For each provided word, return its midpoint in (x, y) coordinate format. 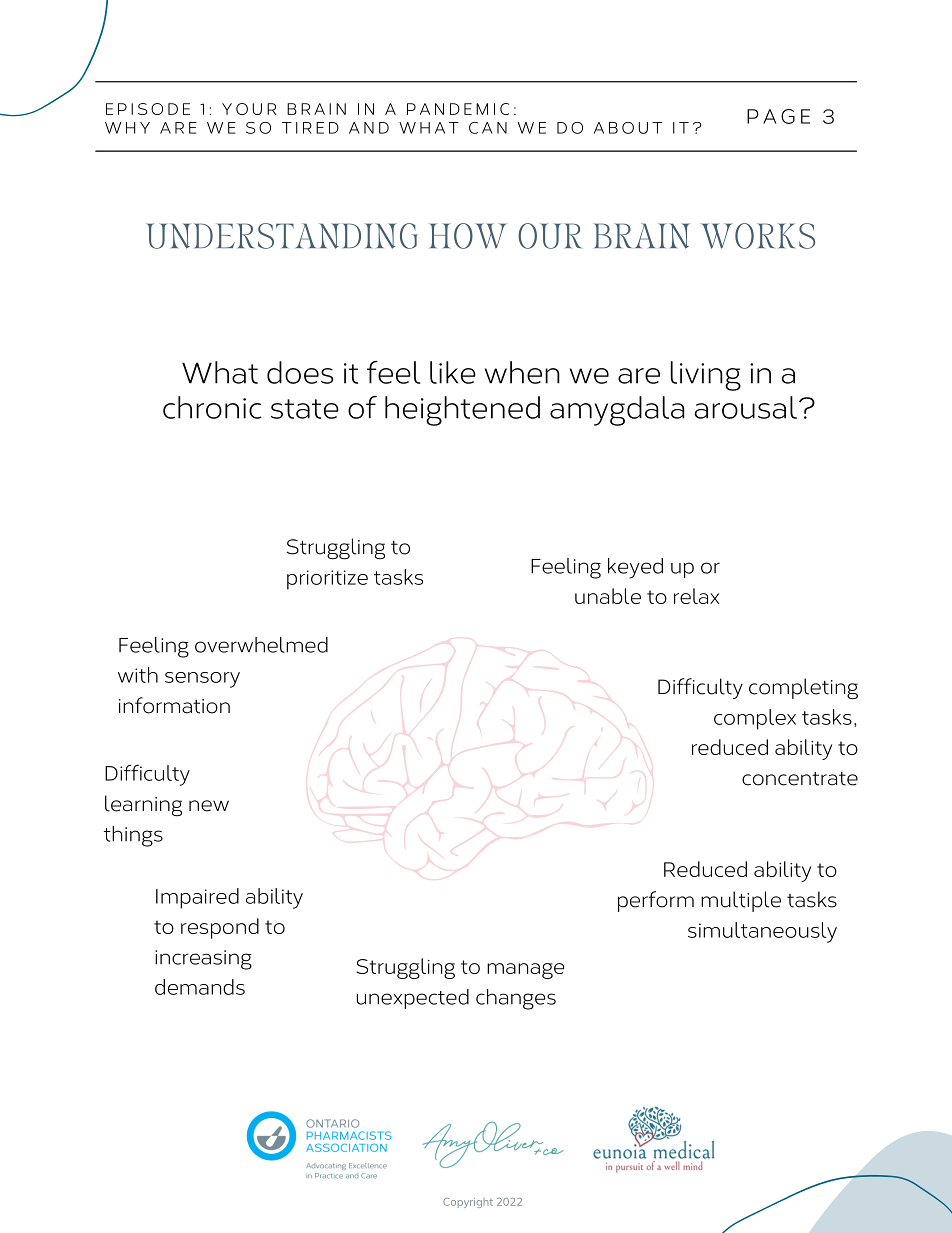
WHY (127, 128)
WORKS (757, 236)
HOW (468, 236)
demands (200, 987)
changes (516, 999)
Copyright (468, 1203)
